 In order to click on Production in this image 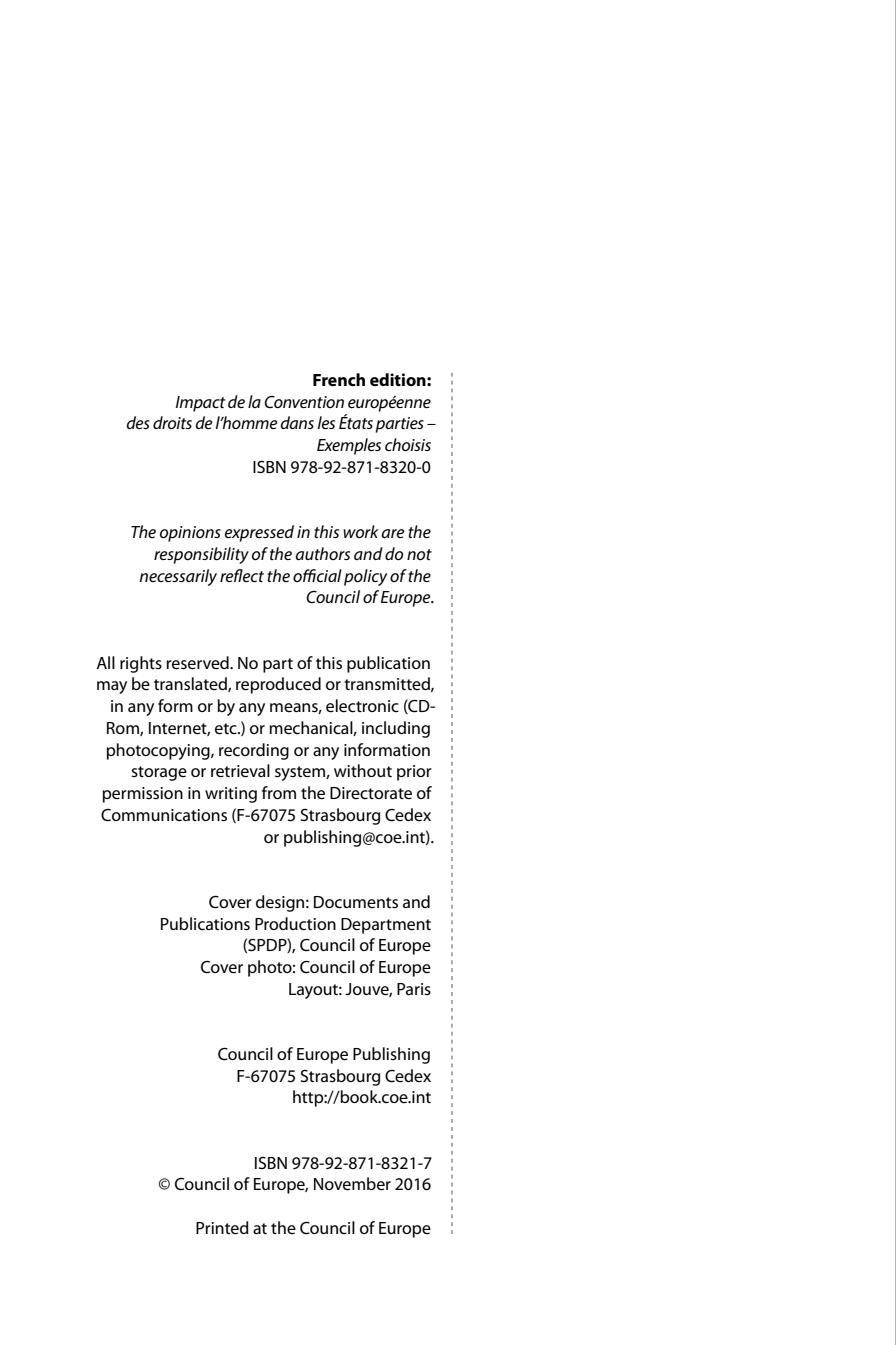, I will do `click(295, 924)`.
